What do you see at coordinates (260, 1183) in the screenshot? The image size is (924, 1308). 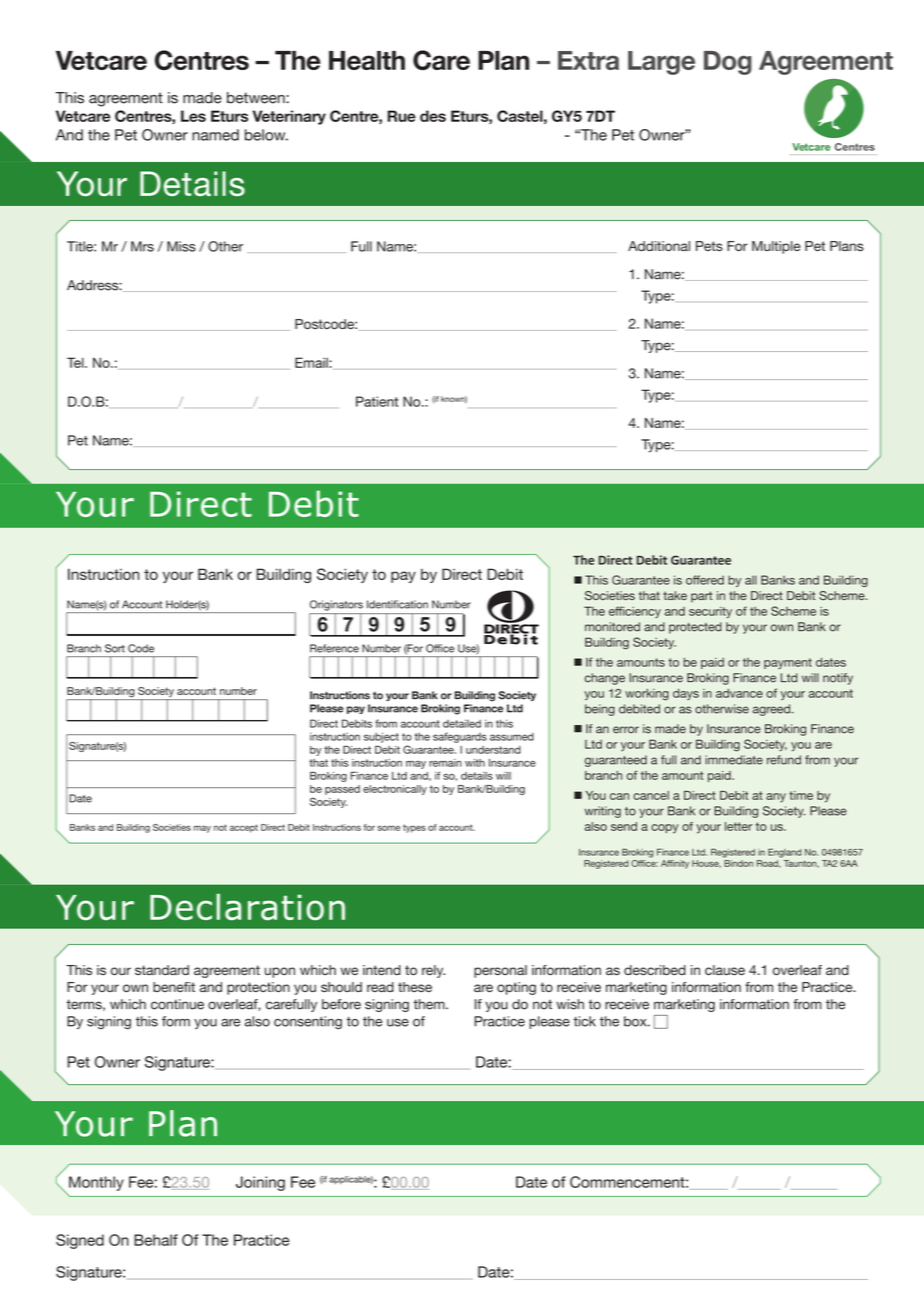 I see `Joining` at bounding box center [260, 1183].
